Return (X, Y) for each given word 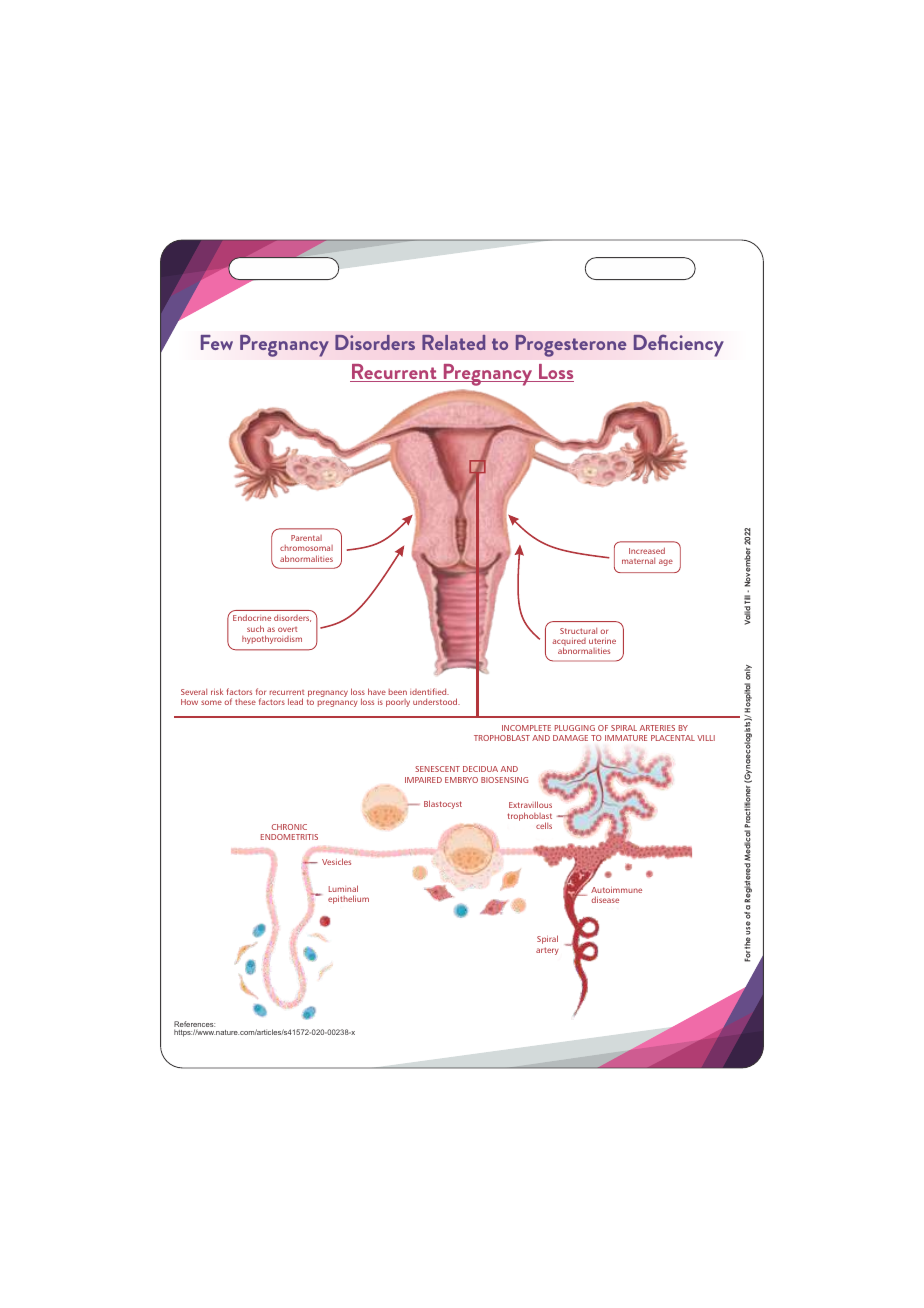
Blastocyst (443, 804)
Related (453, 342)
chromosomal (306, 548)
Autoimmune (616, 890)
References (194, 1025)
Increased (647, 550)
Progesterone (571, 345)
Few (217, 342)
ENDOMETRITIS (289, 837)
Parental (306, 538)
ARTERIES (657, 728)
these (245, 702)
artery (547, 951)
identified (429, 691)
